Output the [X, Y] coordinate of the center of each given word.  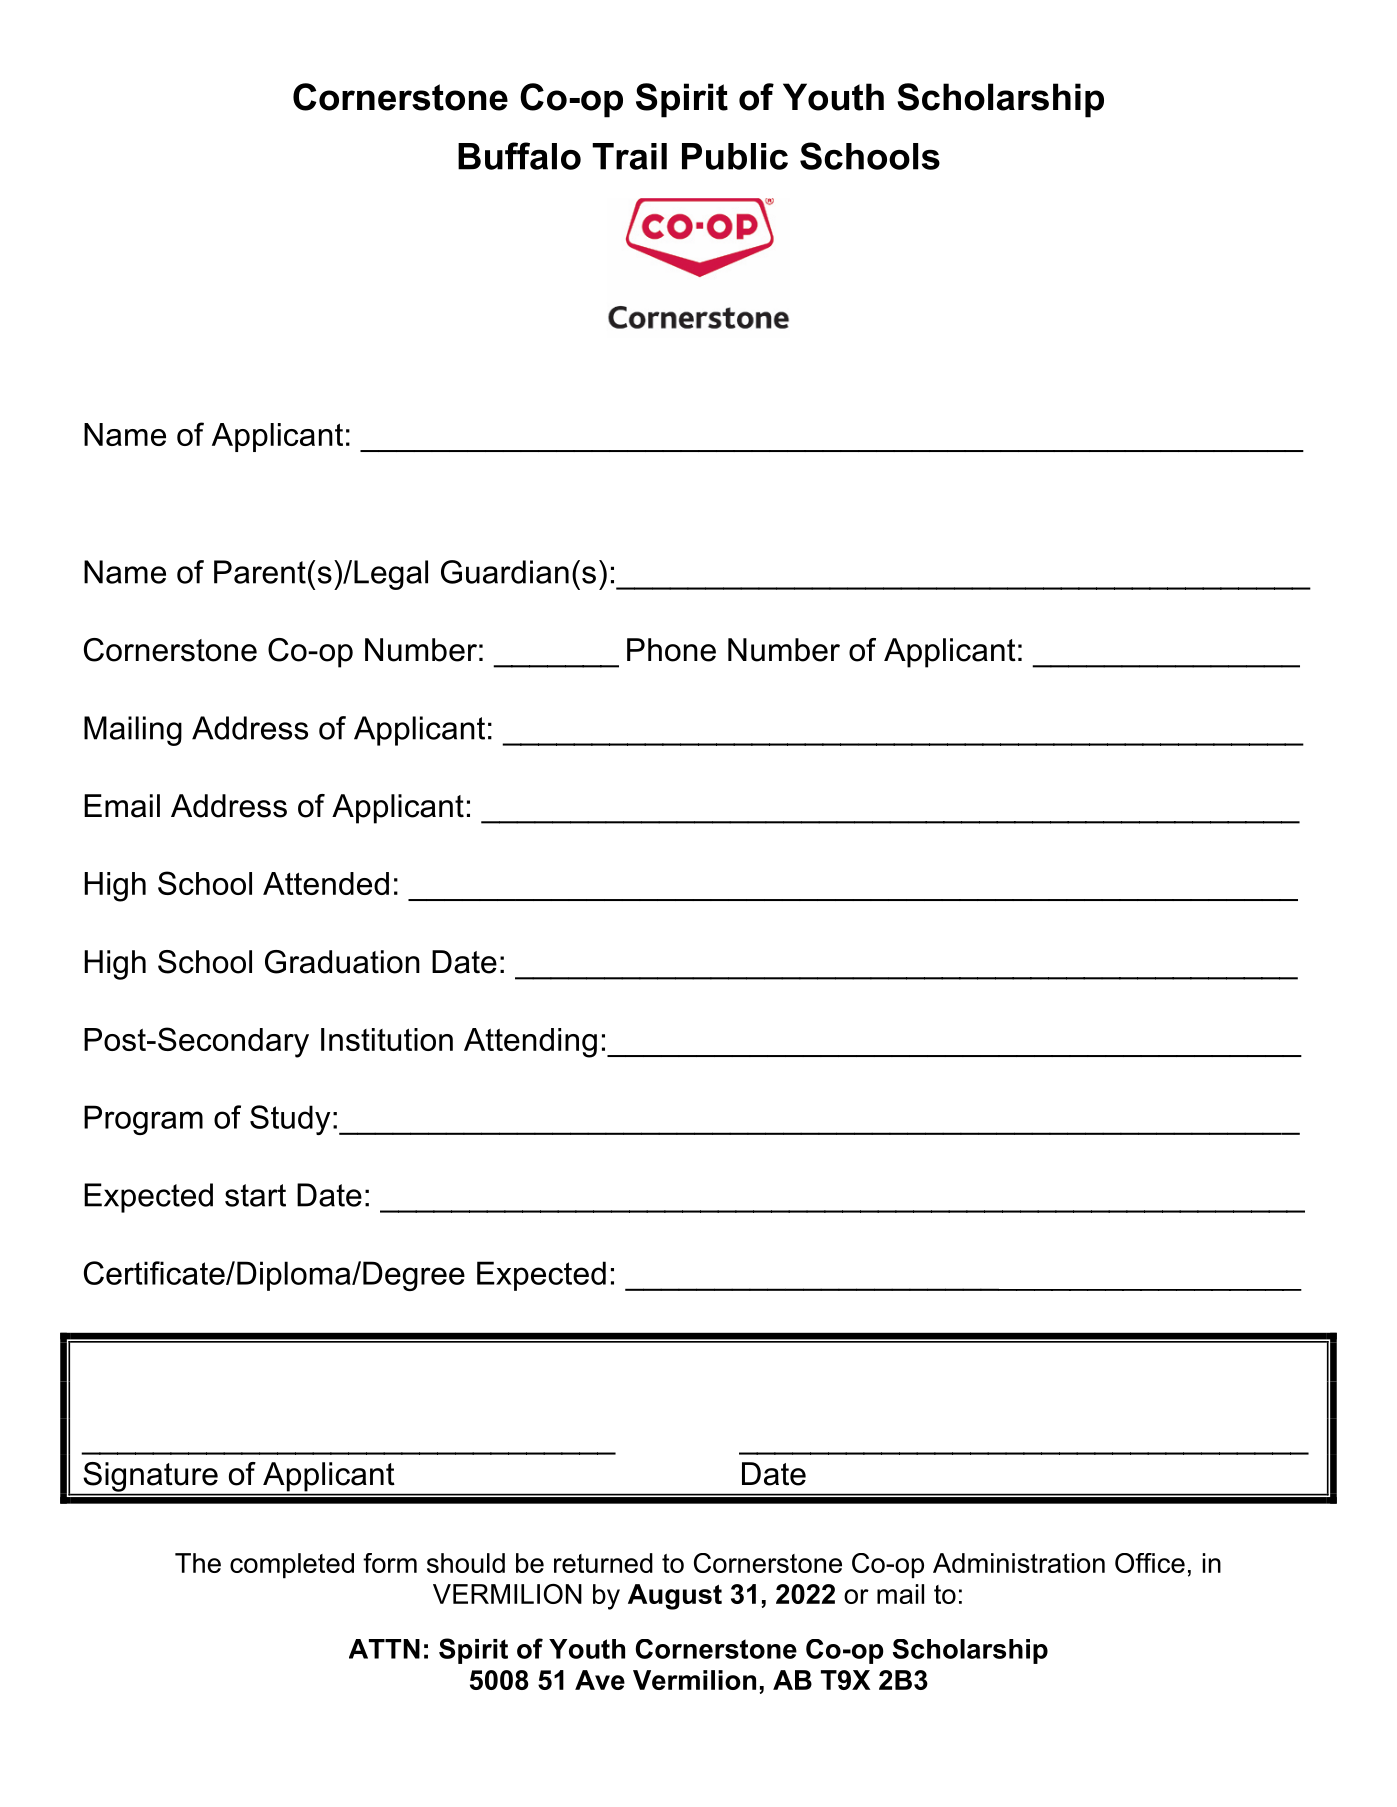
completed [292, 1565]
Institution [387, 1039]
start [255, 1195]
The [198, 1563]
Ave [600, 1680]
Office [1150, 1563]
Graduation [342, 962]
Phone [671, 650]
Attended [326, 883]
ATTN [384, 1649]
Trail [629, 156]
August [675, 1597]
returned [603, 1563]
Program [143, 1120]
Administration [1019, 1563]
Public [735, 156]
